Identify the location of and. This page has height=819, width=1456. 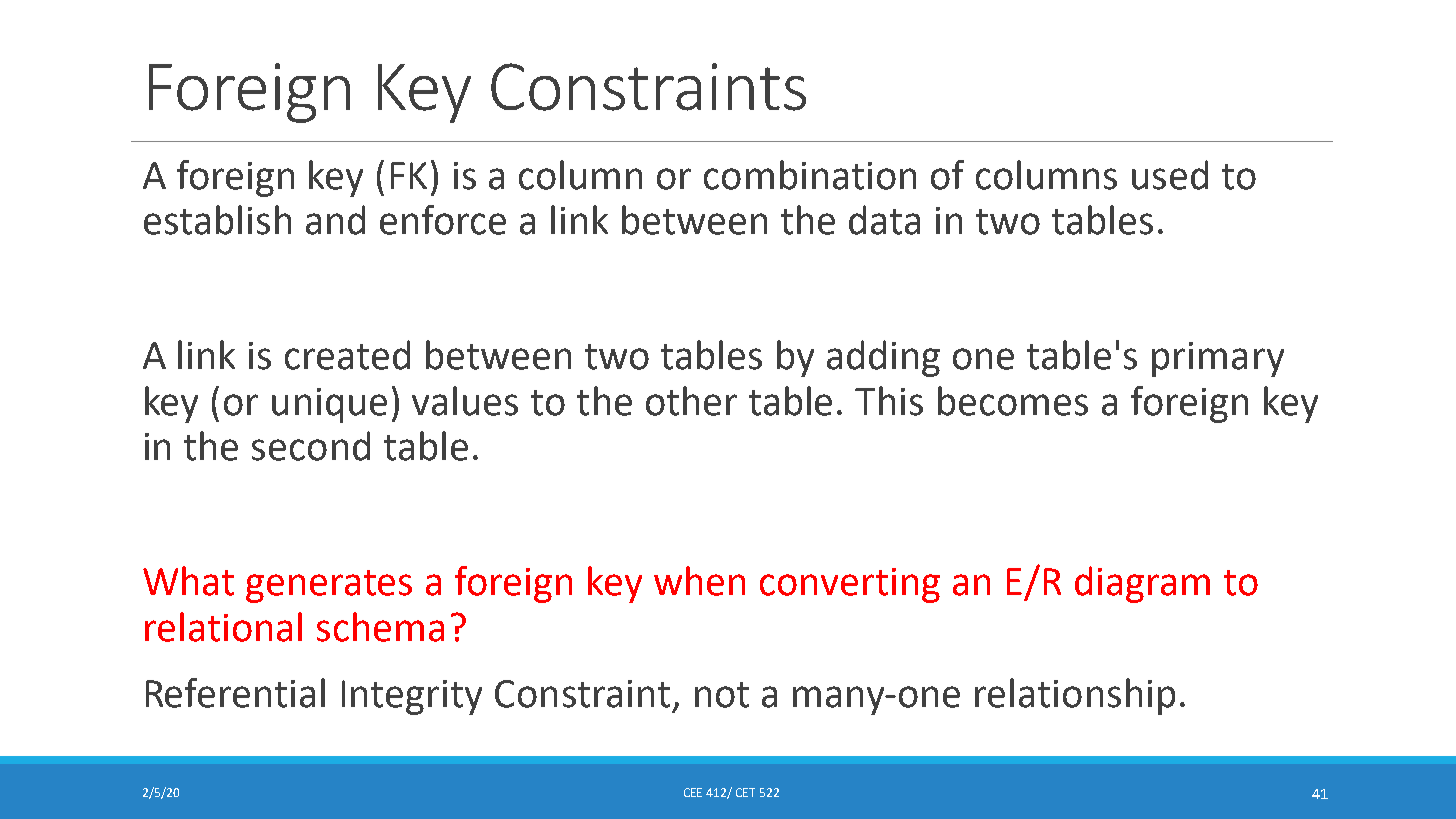
(335, 220).
